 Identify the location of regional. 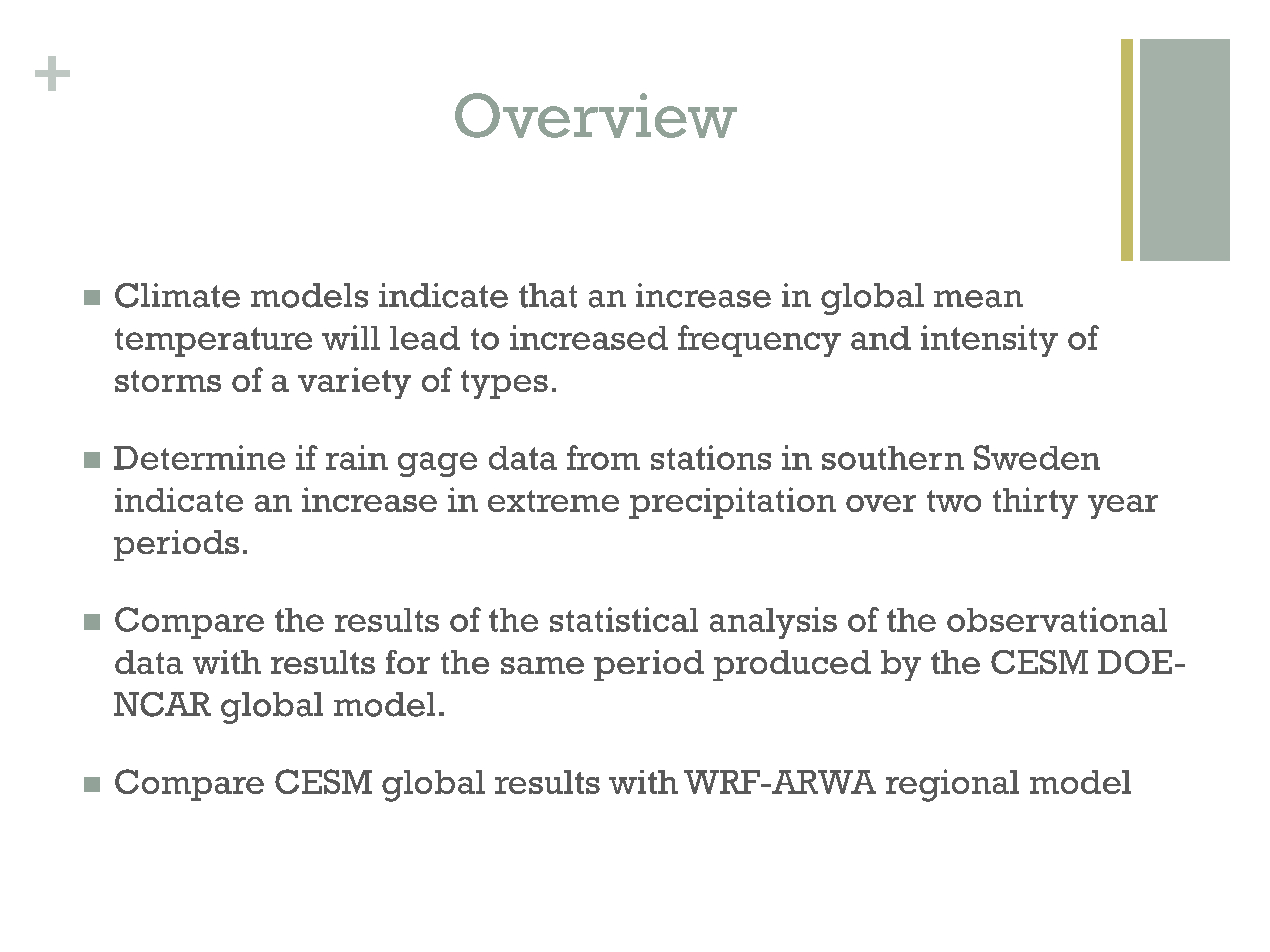
(952, 785).
